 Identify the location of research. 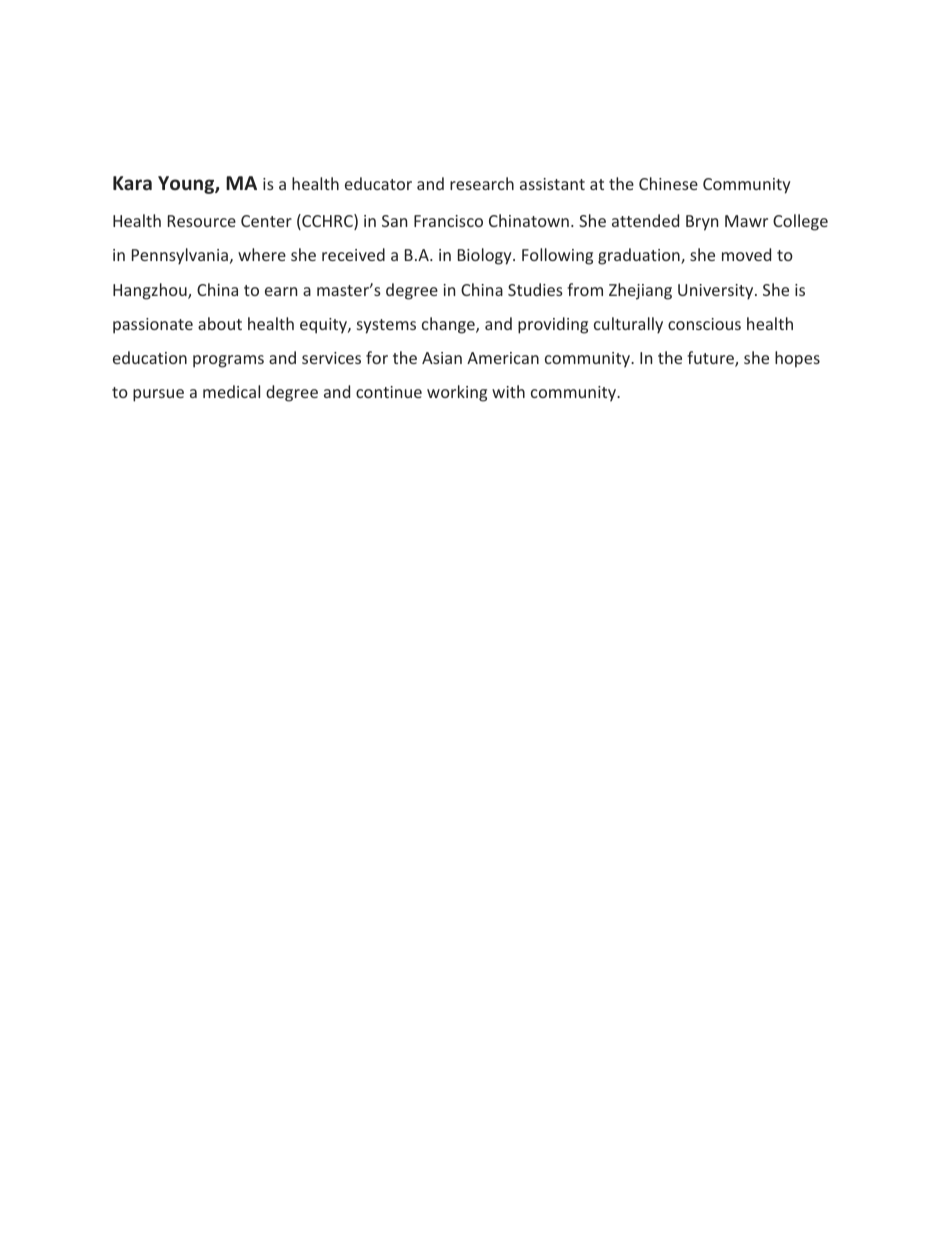
(482, 183).
